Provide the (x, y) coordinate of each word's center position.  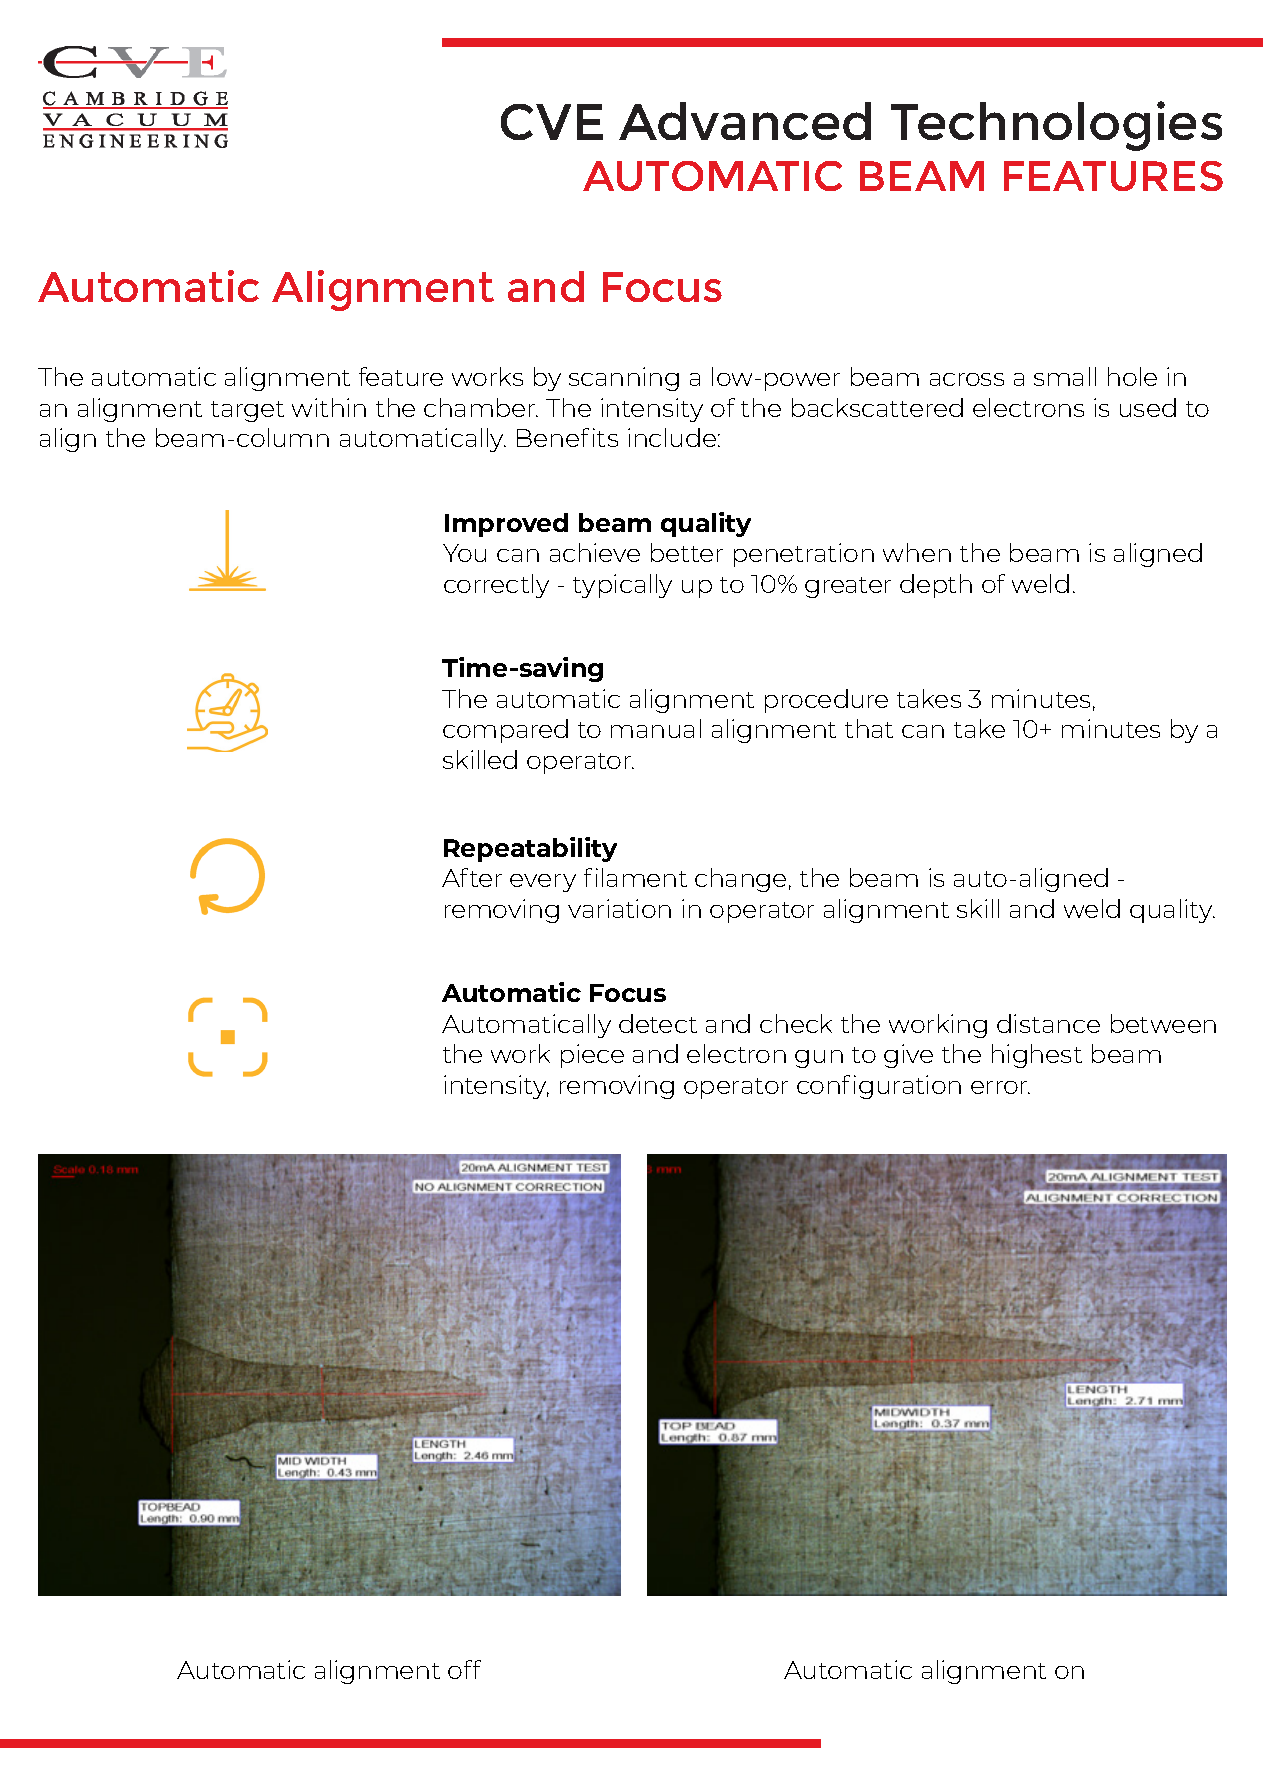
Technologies (1056, 126)
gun (819, 1059)
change (740, 880)
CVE (552, 122)
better (687, 552)
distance (1048, 1023)
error (1000, 1087)
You (464, 553)
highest (1037, 1056)
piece (592, 1056)
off (464, 1669)
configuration (879, 1087)
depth (936, 586)
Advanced (745, 121)
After (472, 877)
